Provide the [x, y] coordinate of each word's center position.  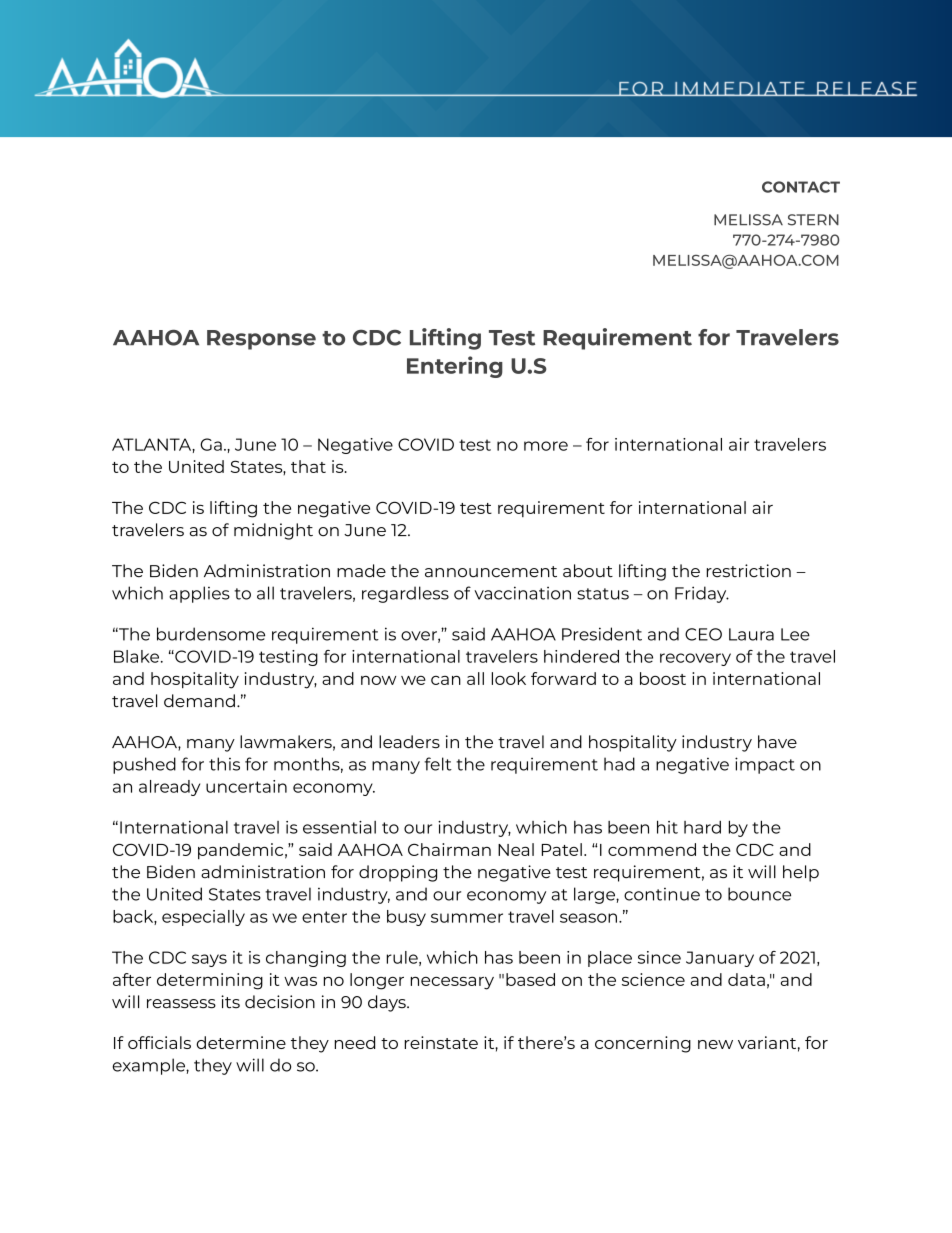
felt [438, 764]
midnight [273, 531]
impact [765, 765]
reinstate [441, 1042]
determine [241, 1042]
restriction [749, 571]
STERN [813, 220]
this [224, 764]
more [546, 446]
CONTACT [801, 187]
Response [261, 340]
